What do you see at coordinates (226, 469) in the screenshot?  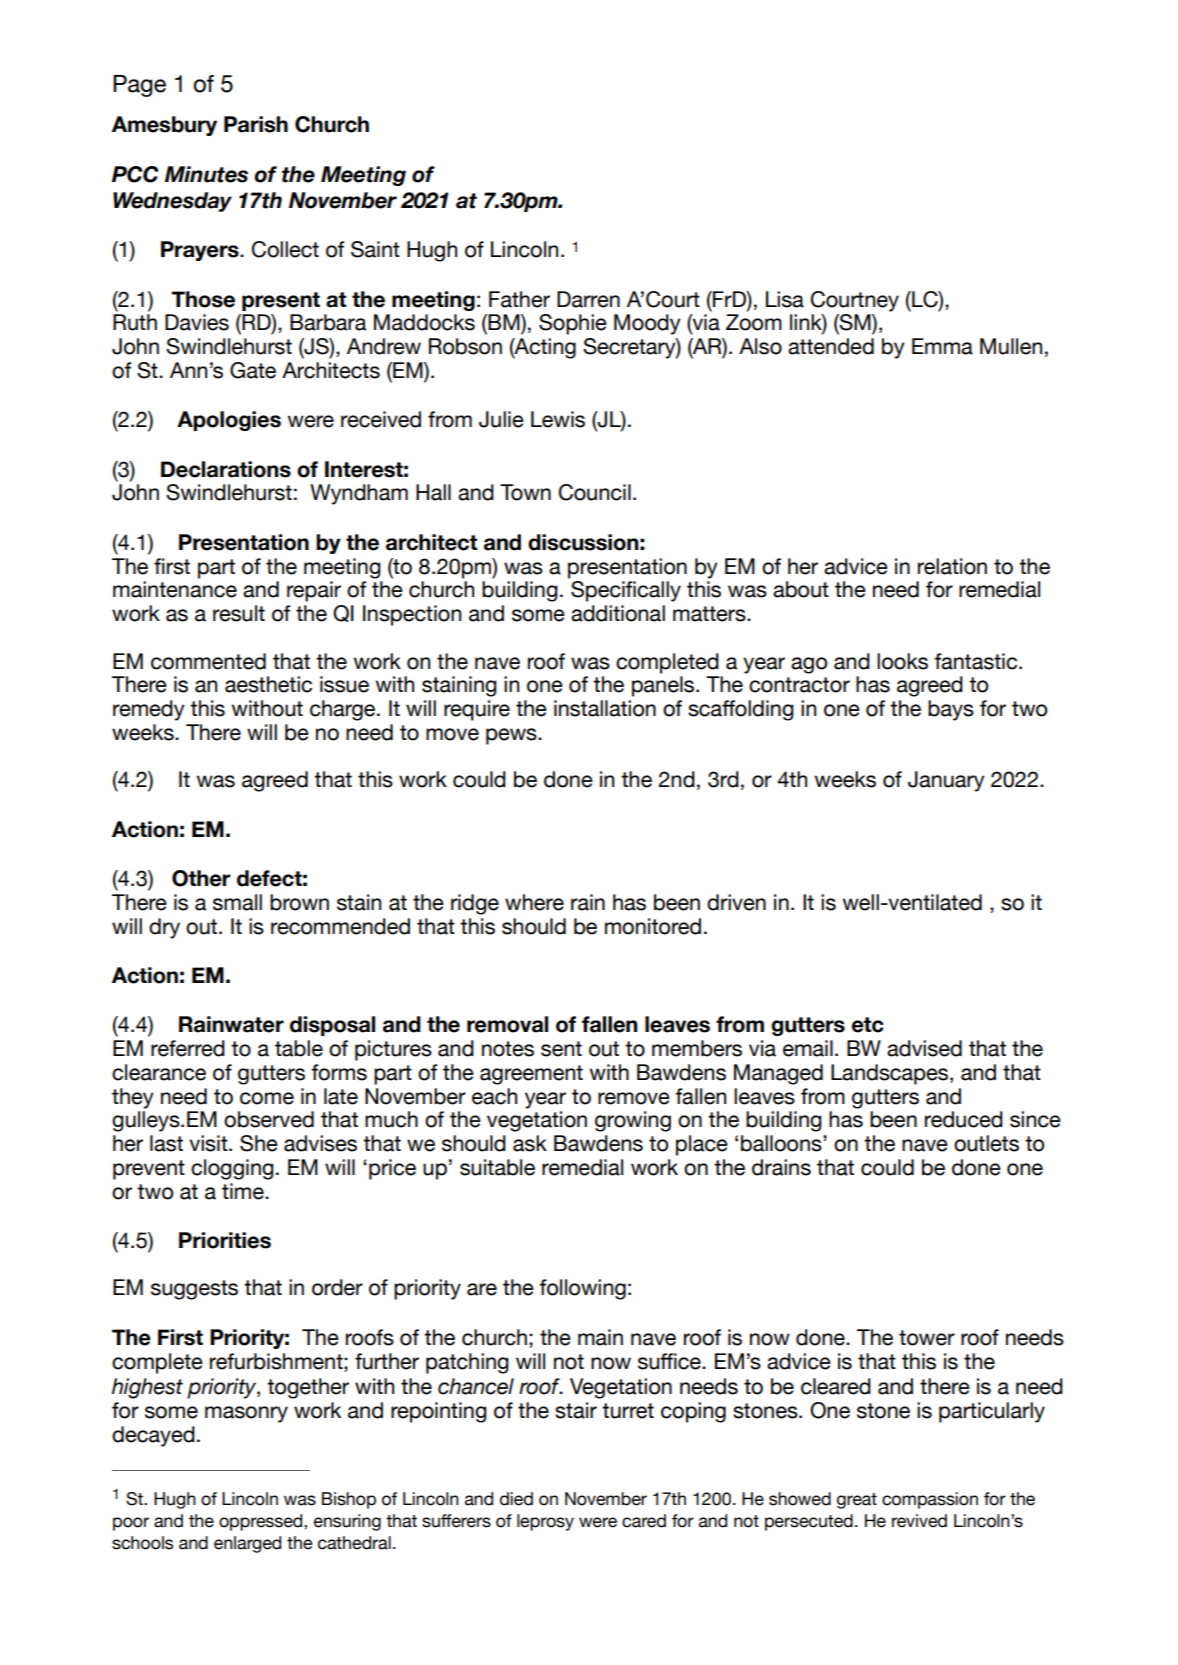 I see `Declarations` at bounding box center [226, 469].
